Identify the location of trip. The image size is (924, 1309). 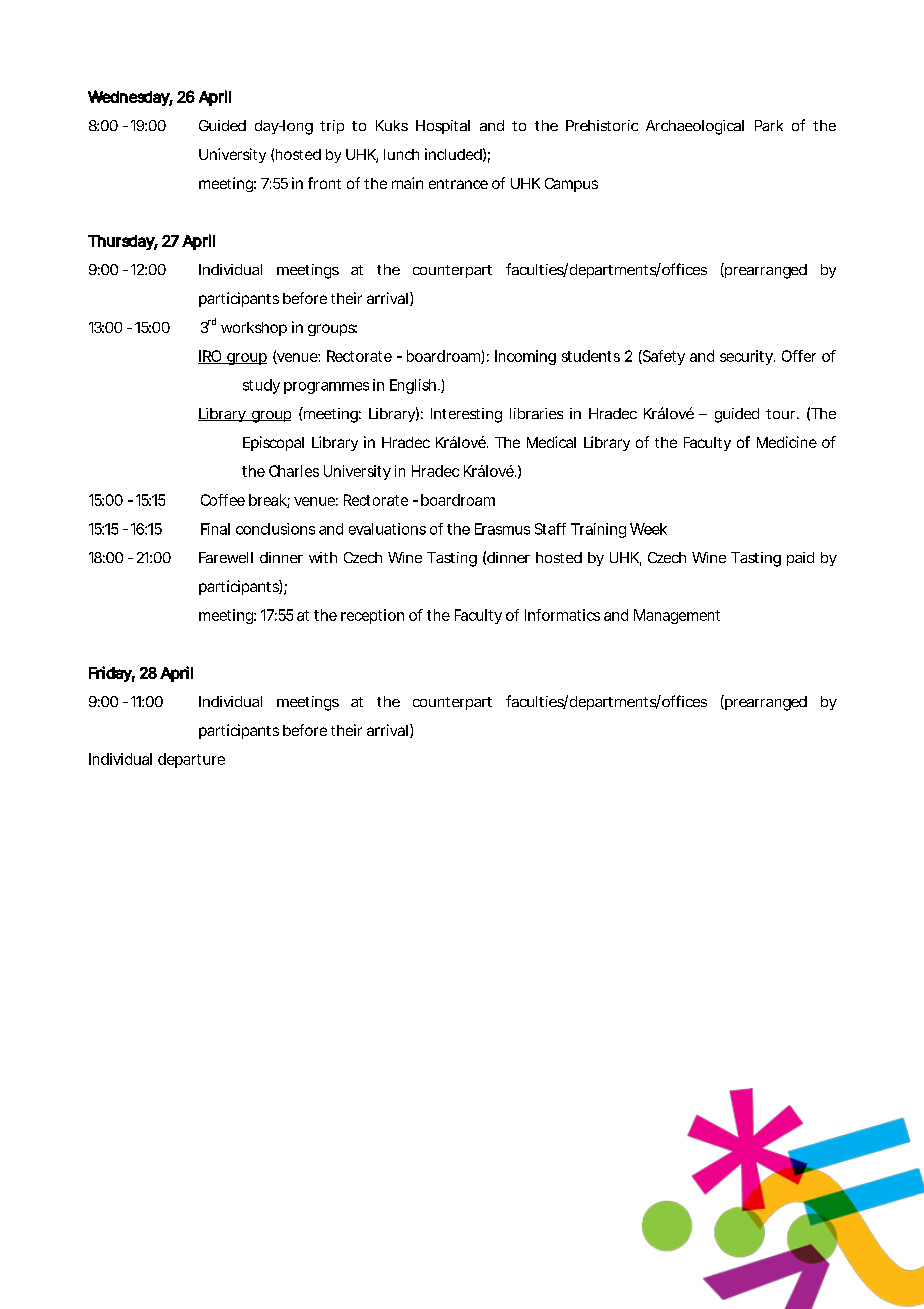
(332, 127).
